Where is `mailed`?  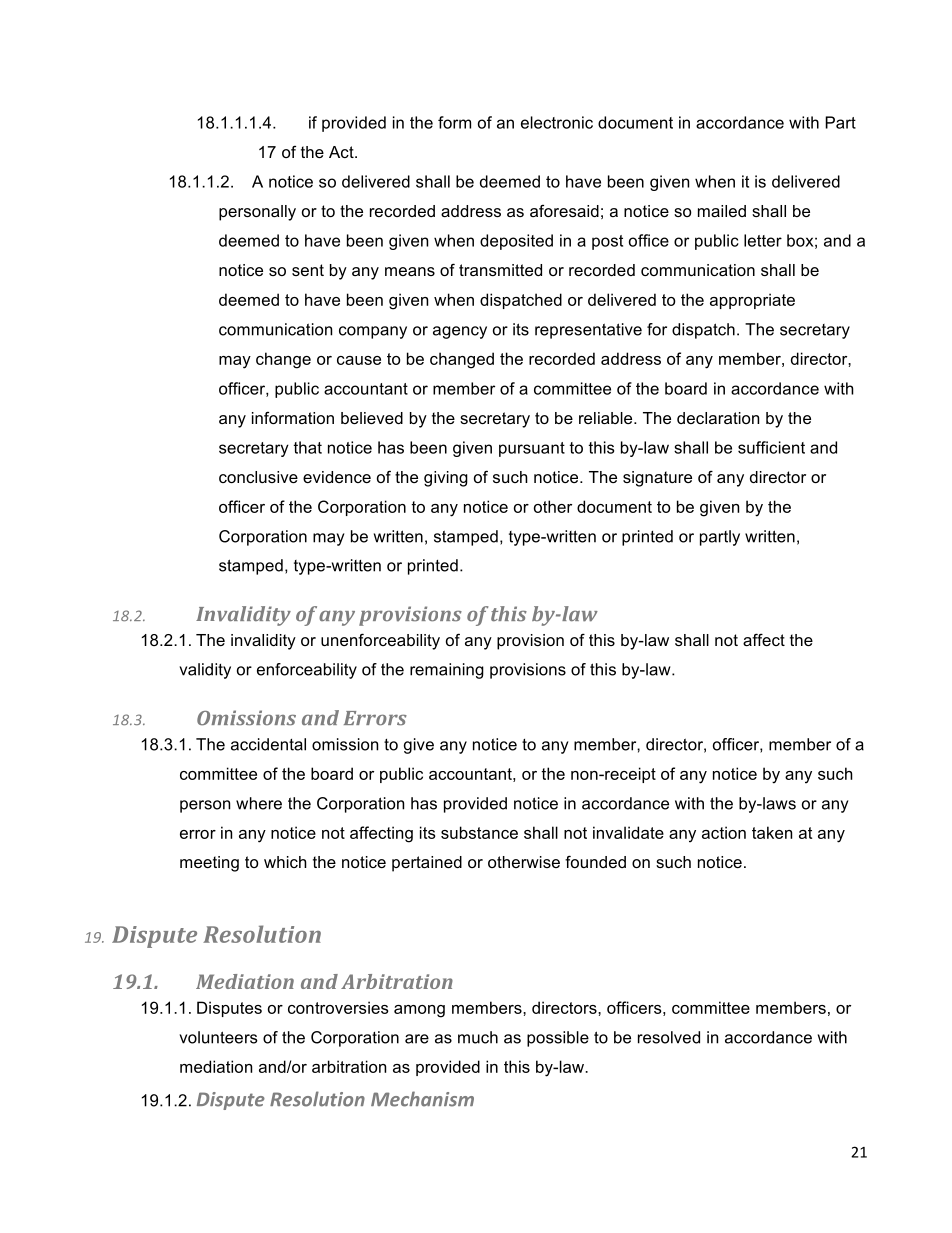
mailed is located at coordinates (722, 211).
